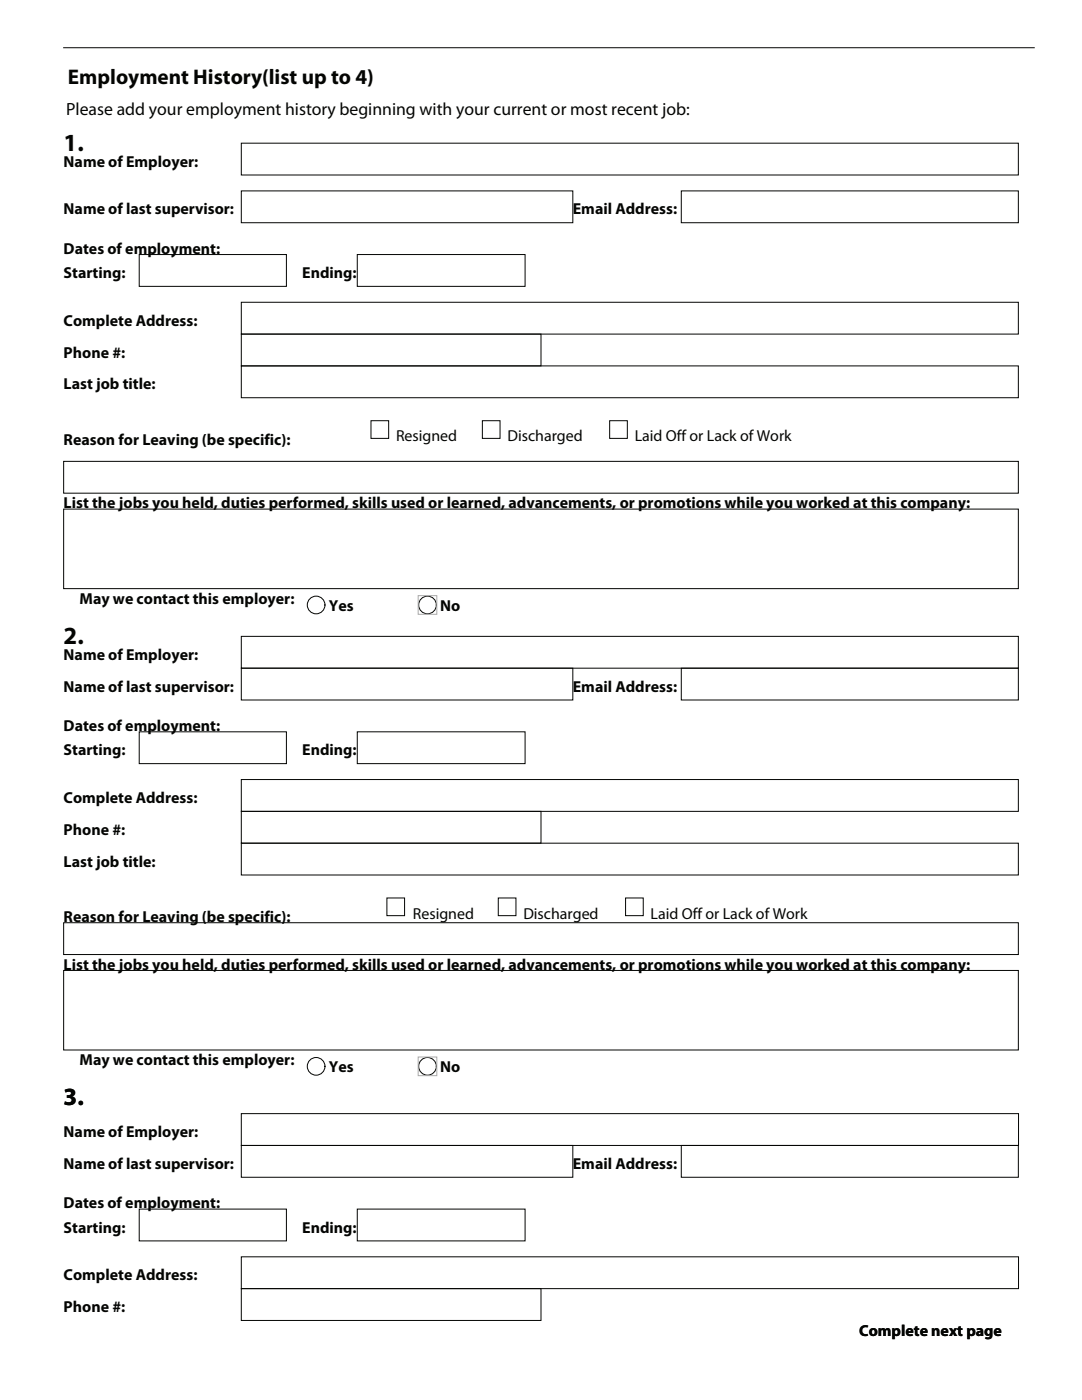 The image size is (1082, 1400). Describe the element at coordinates (377, 110) in the screenshot. I see `beginning` at that location.
